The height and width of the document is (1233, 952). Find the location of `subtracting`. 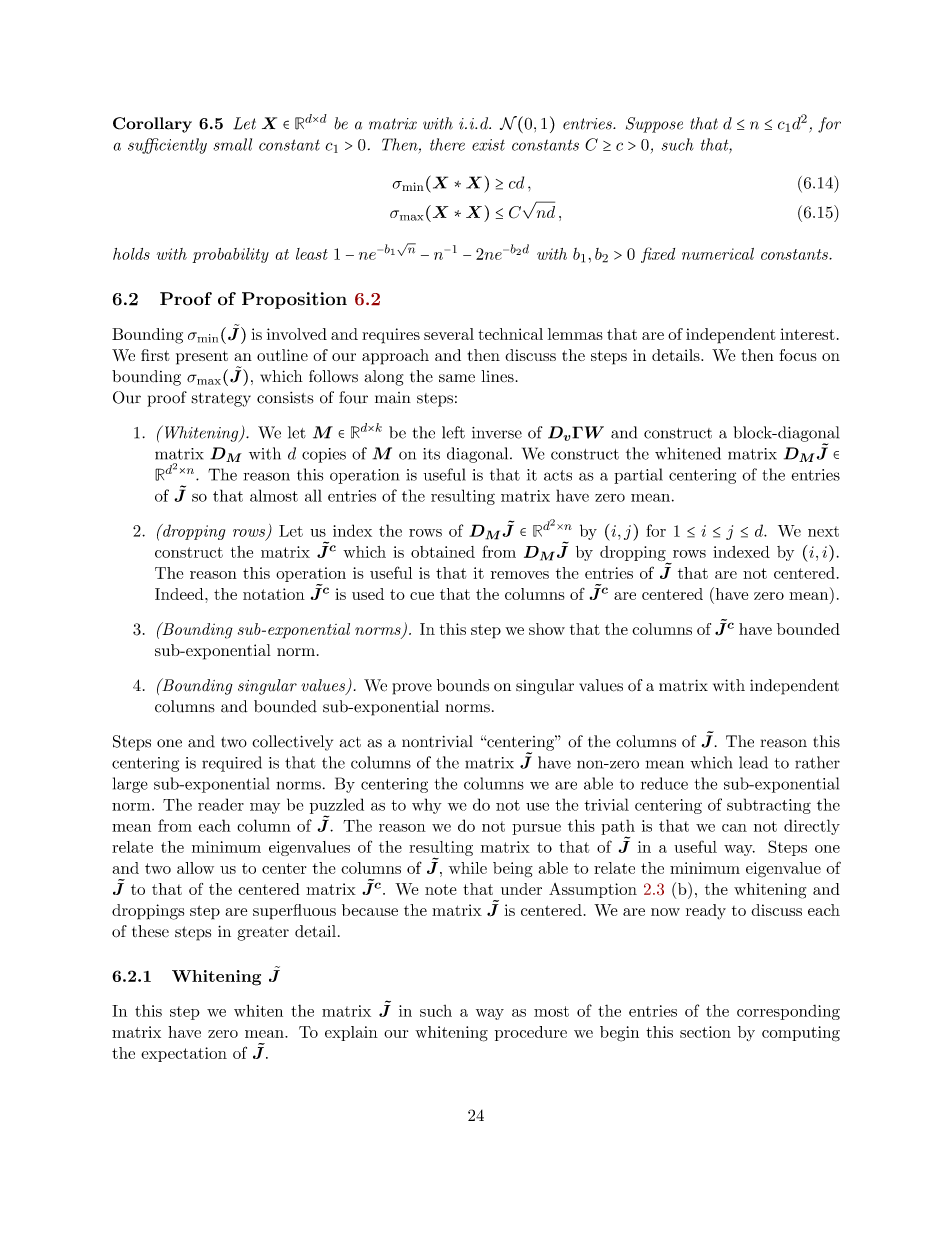

subtracting is located at coordinates (769, 806).
